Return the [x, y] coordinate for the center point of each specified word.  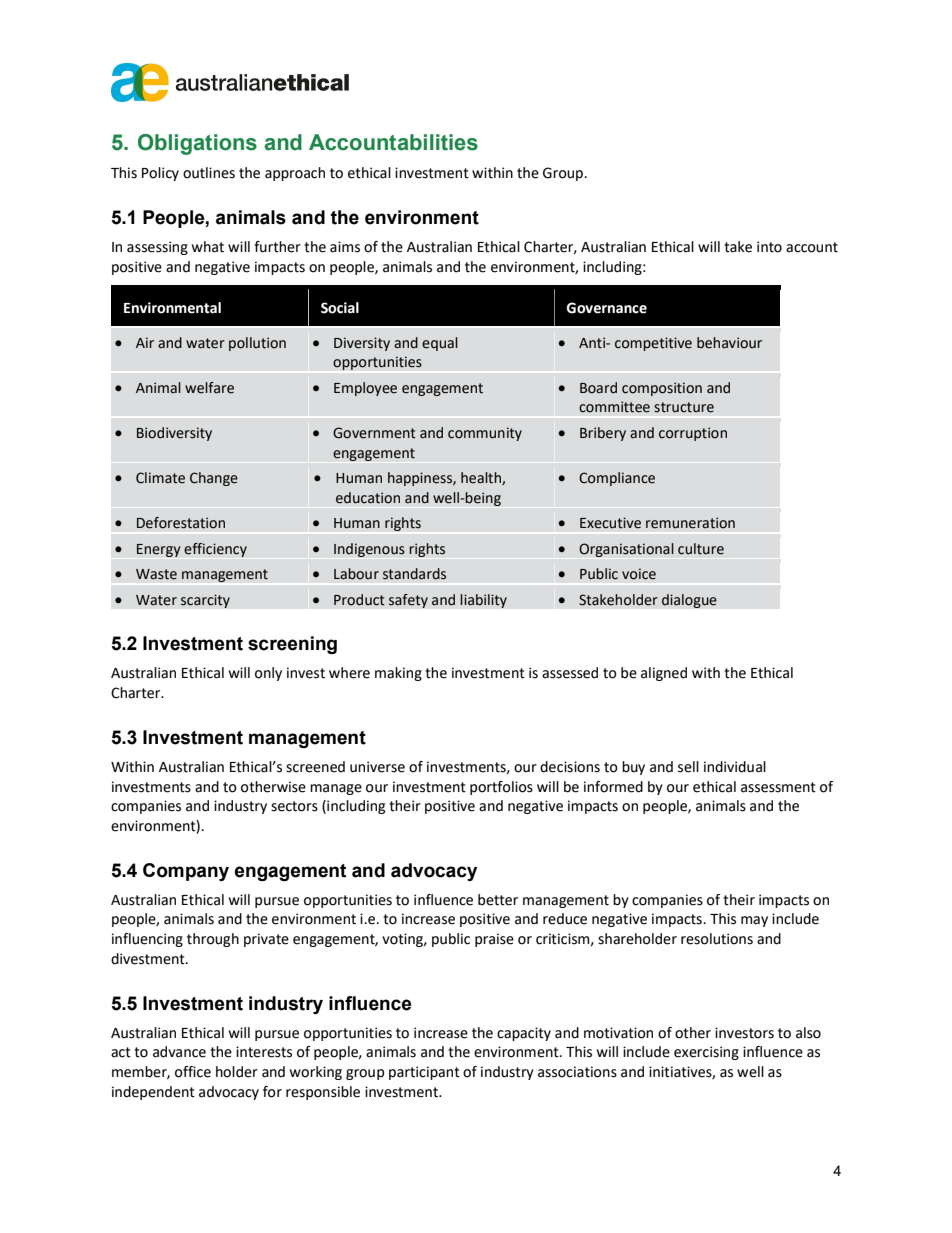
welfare [209, 388]
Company [186, 872]
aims [345, 247]
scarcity [205, 601]
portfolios [501, 788]
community [485, 434]
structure [684, 407]
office [193, 1072]
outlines [209, 173]
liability [483, 601]
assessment [778, 787]
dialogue [689, 601]
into [769, 247]
